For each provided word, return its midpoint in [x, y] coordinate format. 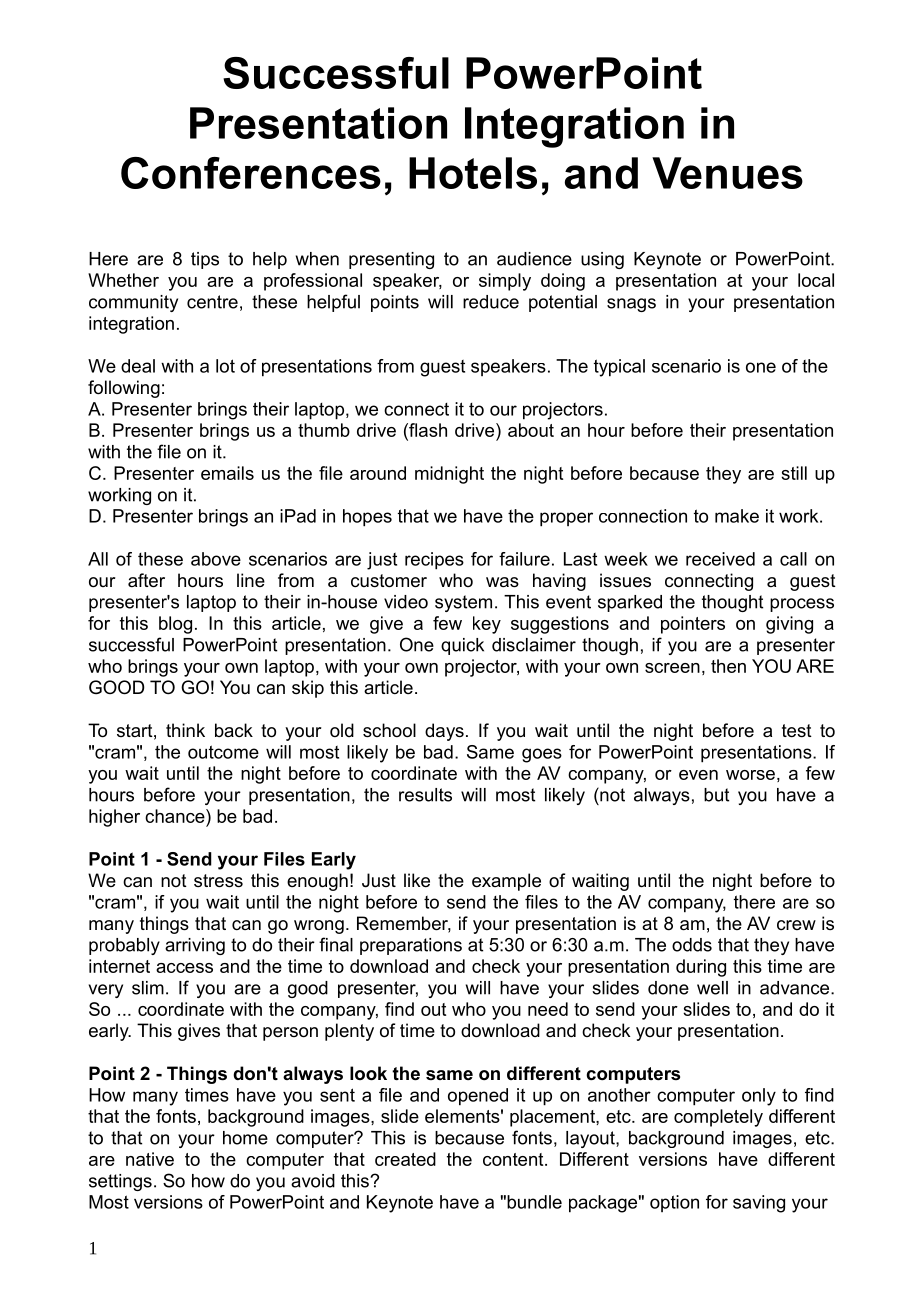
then [728, 666]
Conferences [251, 173]
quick [462, 646]
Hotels [473, 173]
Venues [727, 173]
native [150, 1159]
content [514, 1159]
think [185, 730]
